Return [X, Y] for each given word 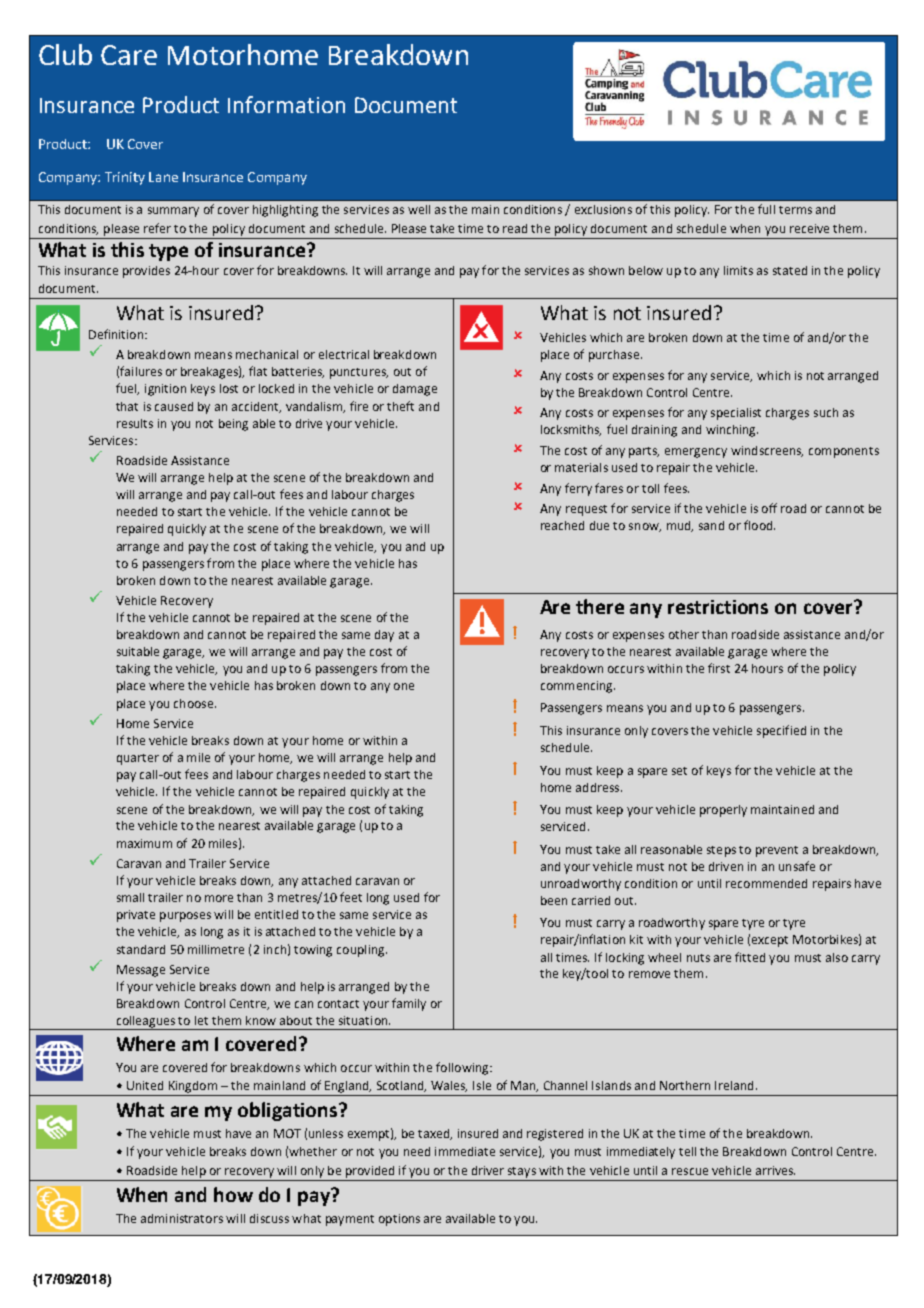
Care [129, 55]
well [419, 209]
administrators [182, 1218]
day [384, 636]
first [719, 668]
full [766, 209]
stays [522, 1172]
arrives [775, 1170]
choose [195, 703]
